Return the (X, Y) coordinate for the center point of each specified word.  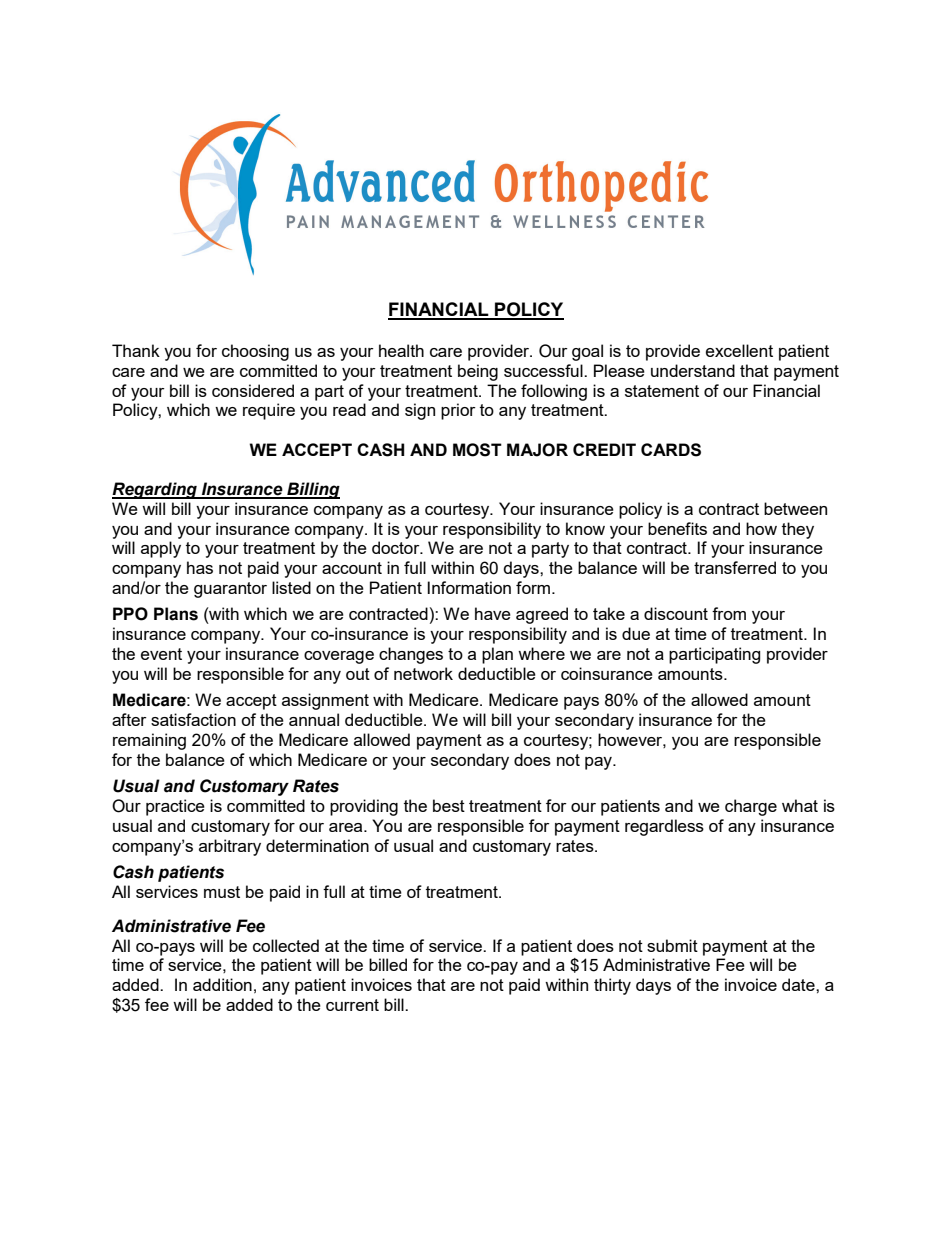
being (478, 372)
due (636, 633)
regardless (664, 827)
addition (222, 984)
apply (161, 549)
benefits (677, 528)
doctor (397, 547)
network (423, 673)
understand (693, 370)
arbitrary (230, 847)
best (449, 805)
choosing (255, 352)
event (161, 654)
